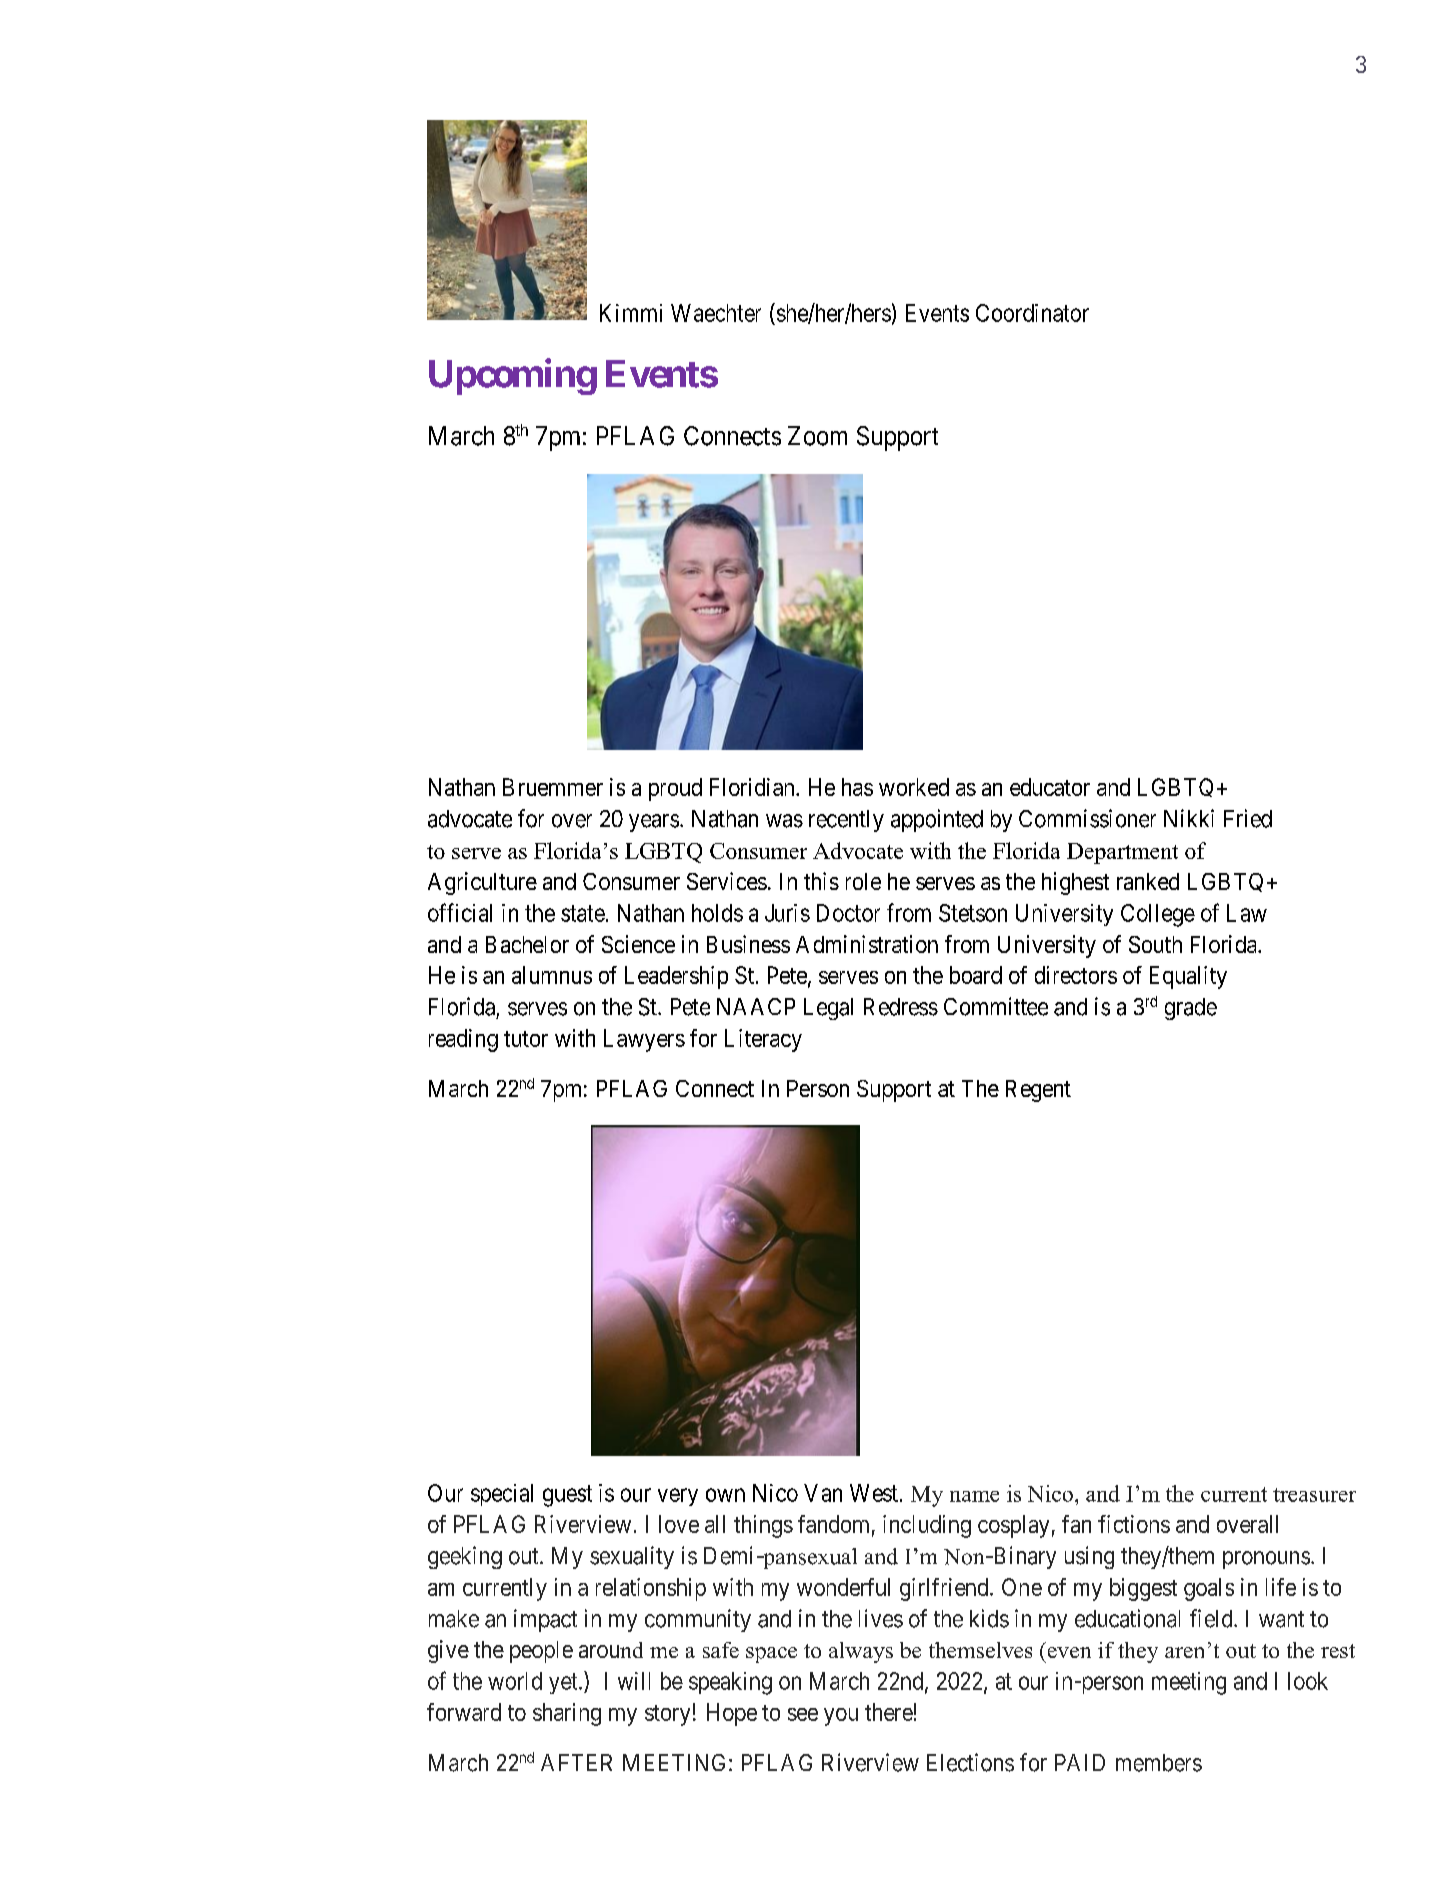 The image size is (1451, 1878). Describe the element at coordinates (567, 1714) in the document. I see `sharing` at that location.
